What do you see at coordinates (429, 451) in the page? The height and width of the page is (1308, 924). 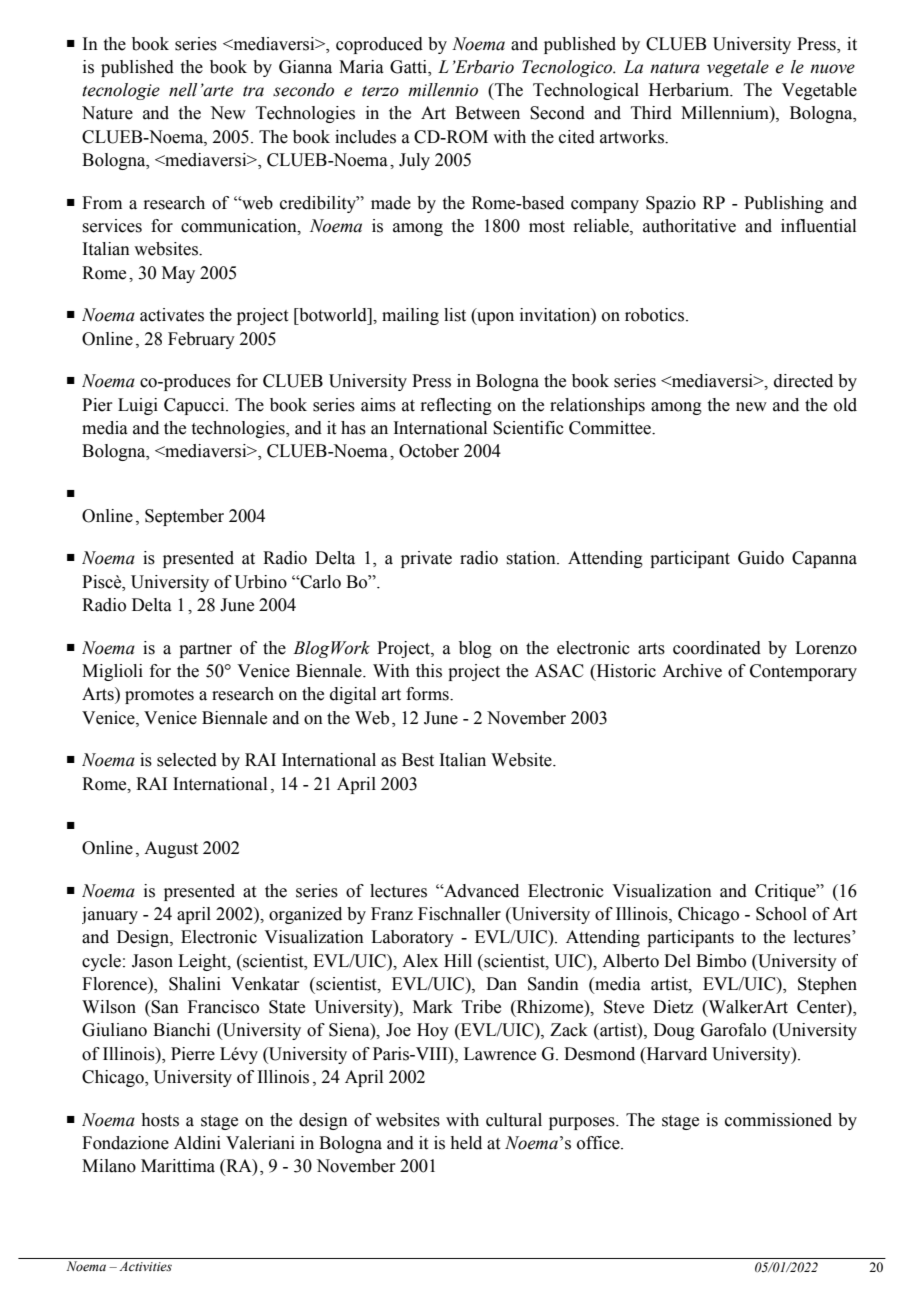 I see `October` at bounding box center [429, 451].
